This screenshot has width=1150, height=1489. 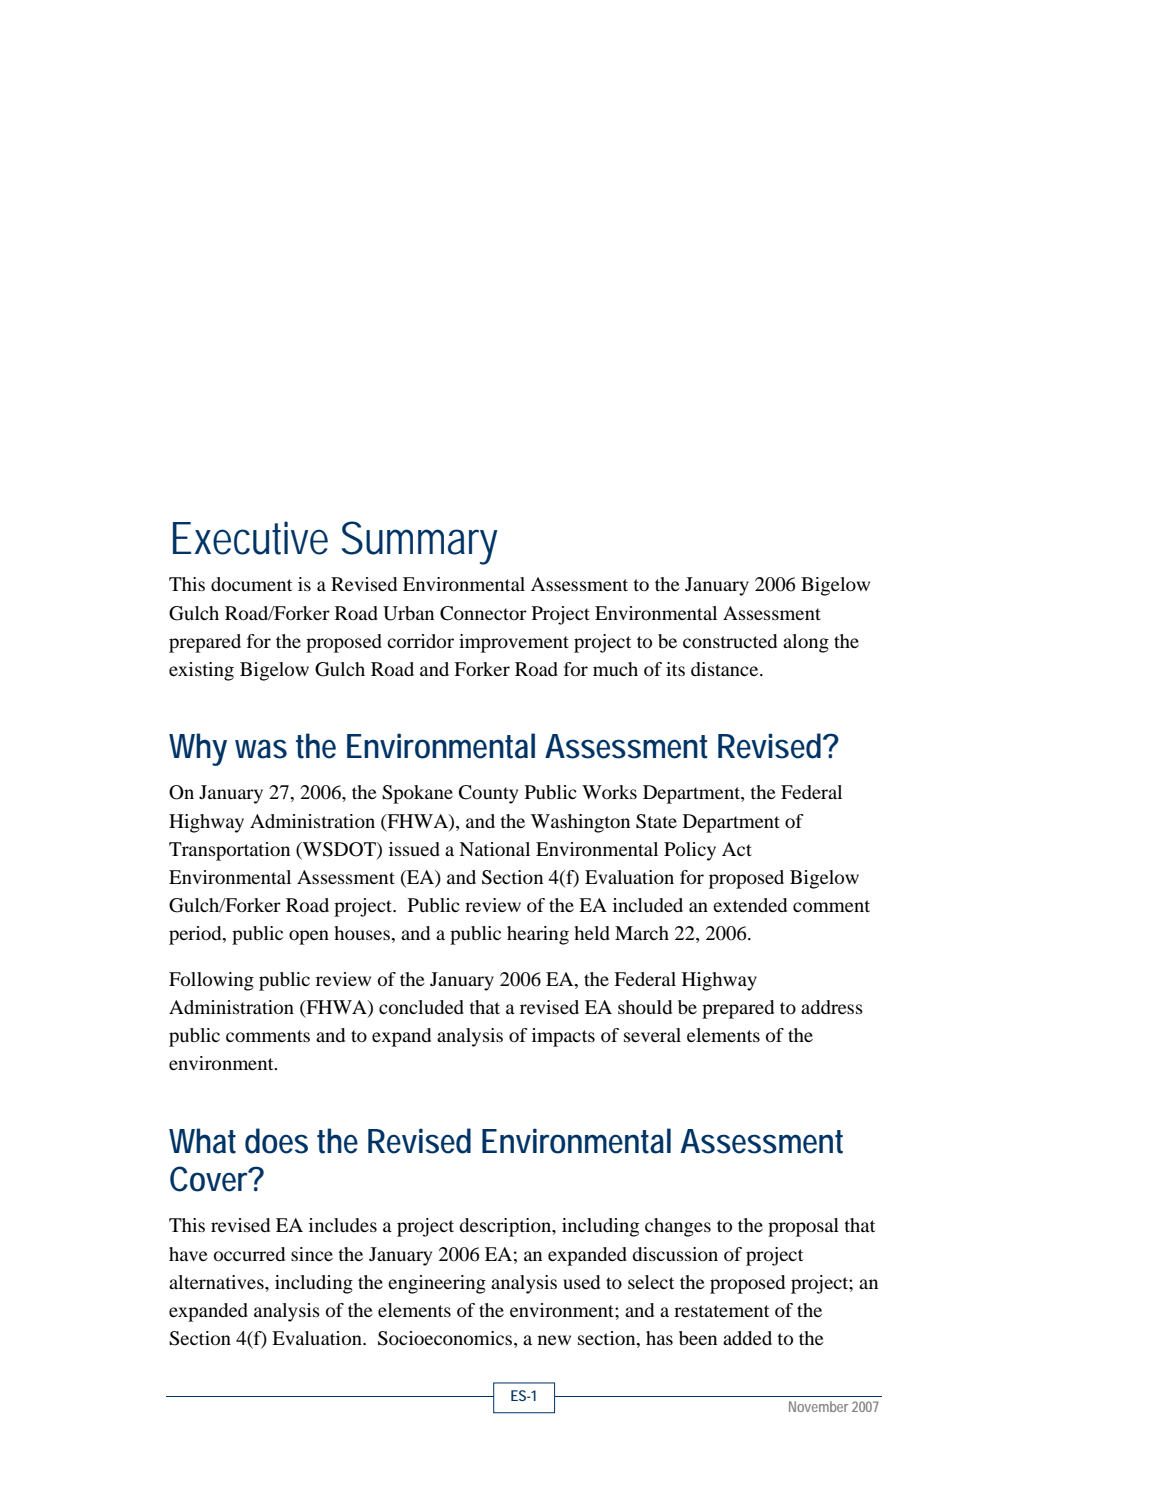 I want to click on National, so click(x=494, y=849).
